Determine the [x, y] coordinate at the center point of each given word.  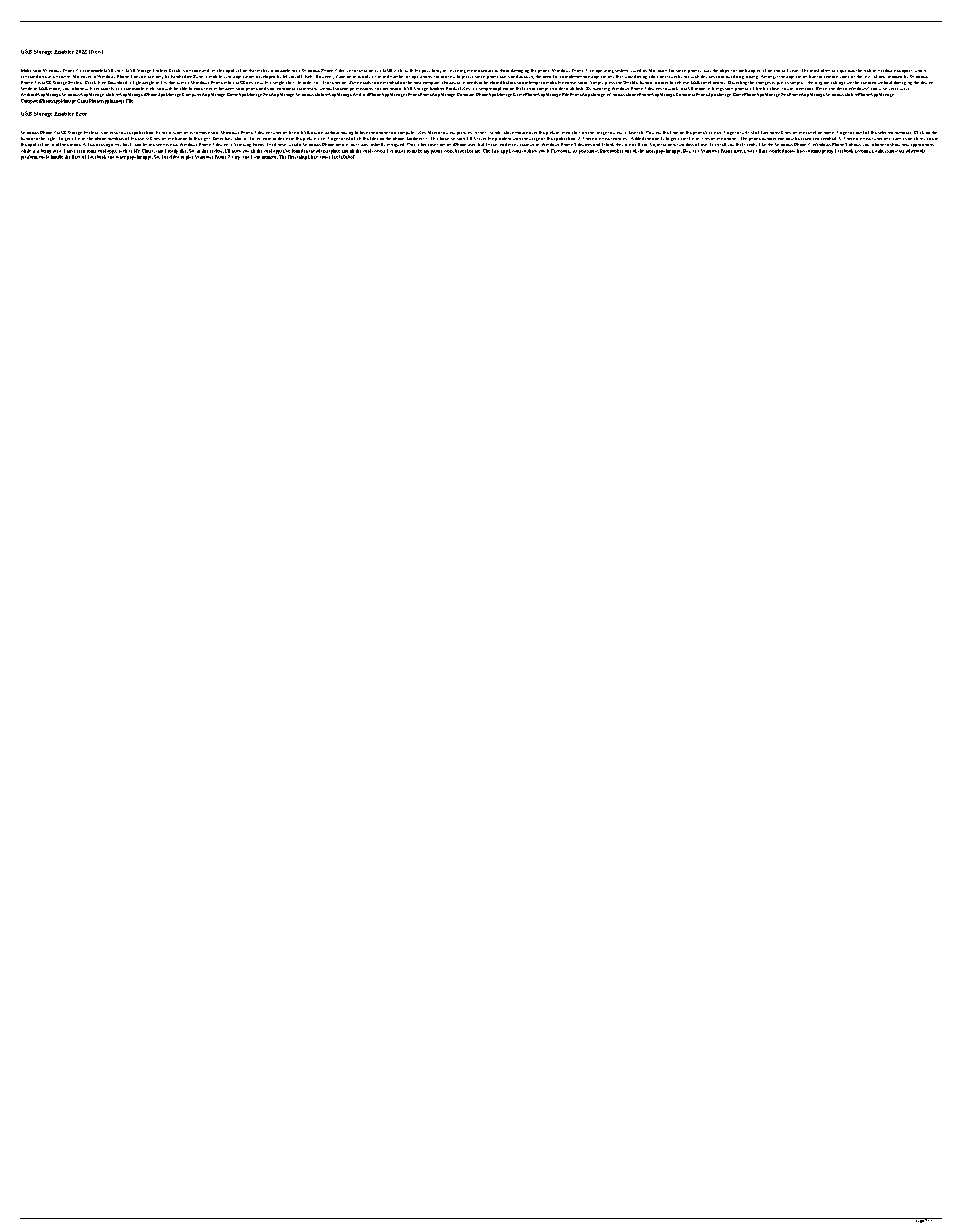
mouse [521, 133]
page [919, 1220]
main [166, 133]
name [829, 133]
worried [776, 151]
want [516, 151]
